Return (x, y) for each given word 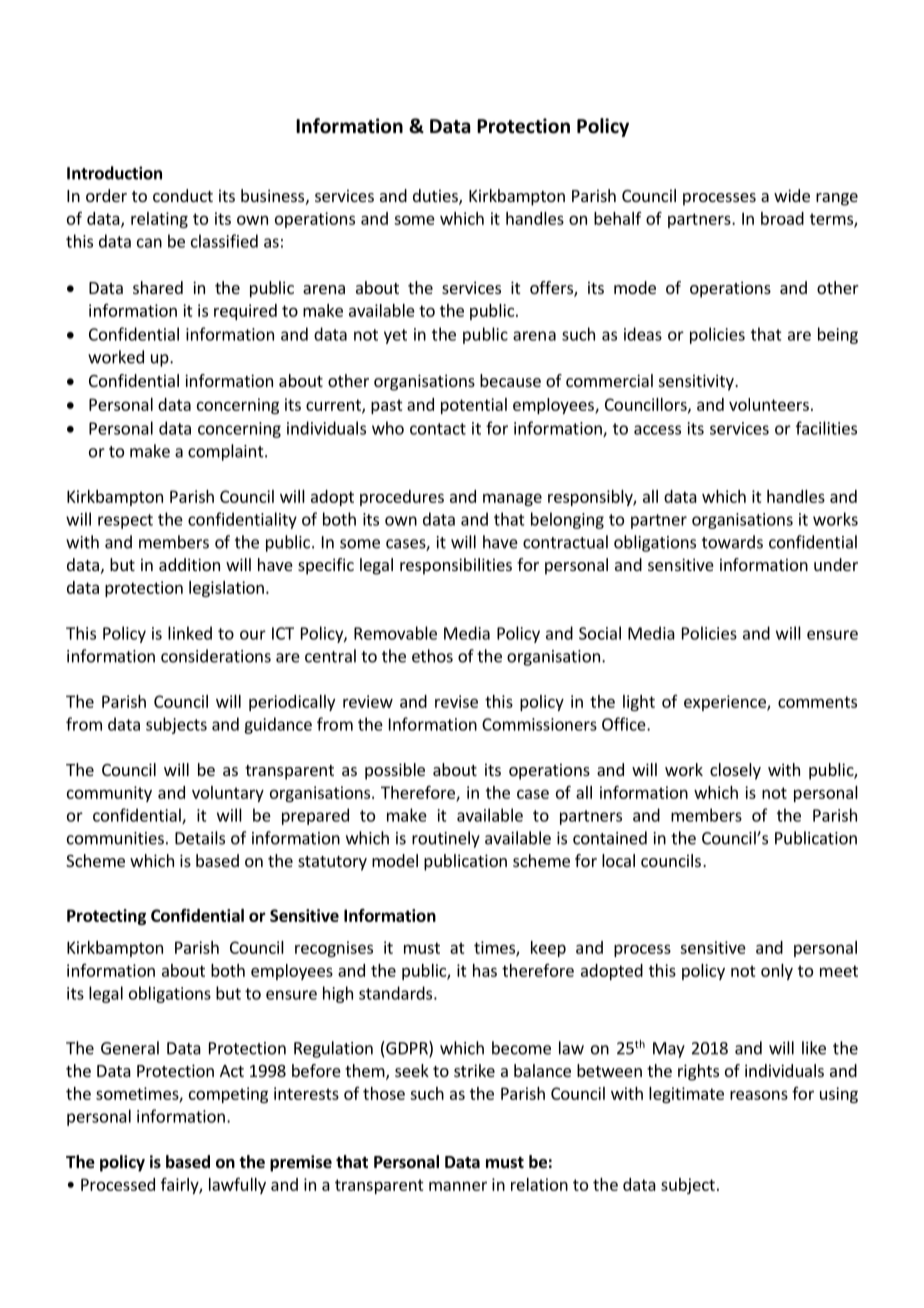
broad (782, 218)
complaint (227, 452)
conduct (183, 195)
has (485, 970)
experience (726, 703)
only (777, 972)
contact (438, 429)
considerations (216, 656)
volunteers (769, 404)
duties (436, 197)
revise (456, 701)
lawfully (237, 1185)
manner (458, 1186)
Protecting (106, 917)
